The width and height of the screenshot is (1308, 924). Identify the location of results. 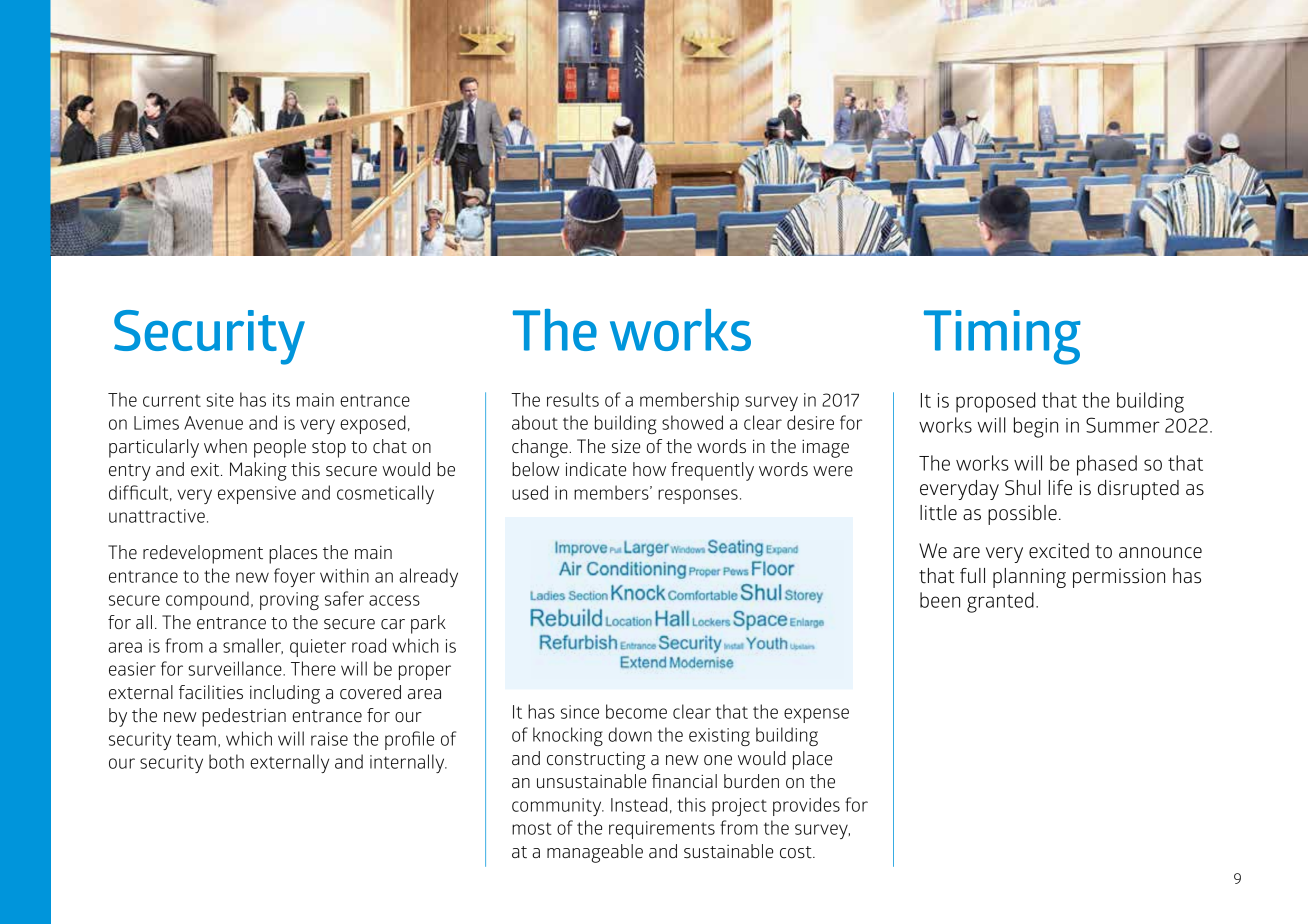
(573, 399).
